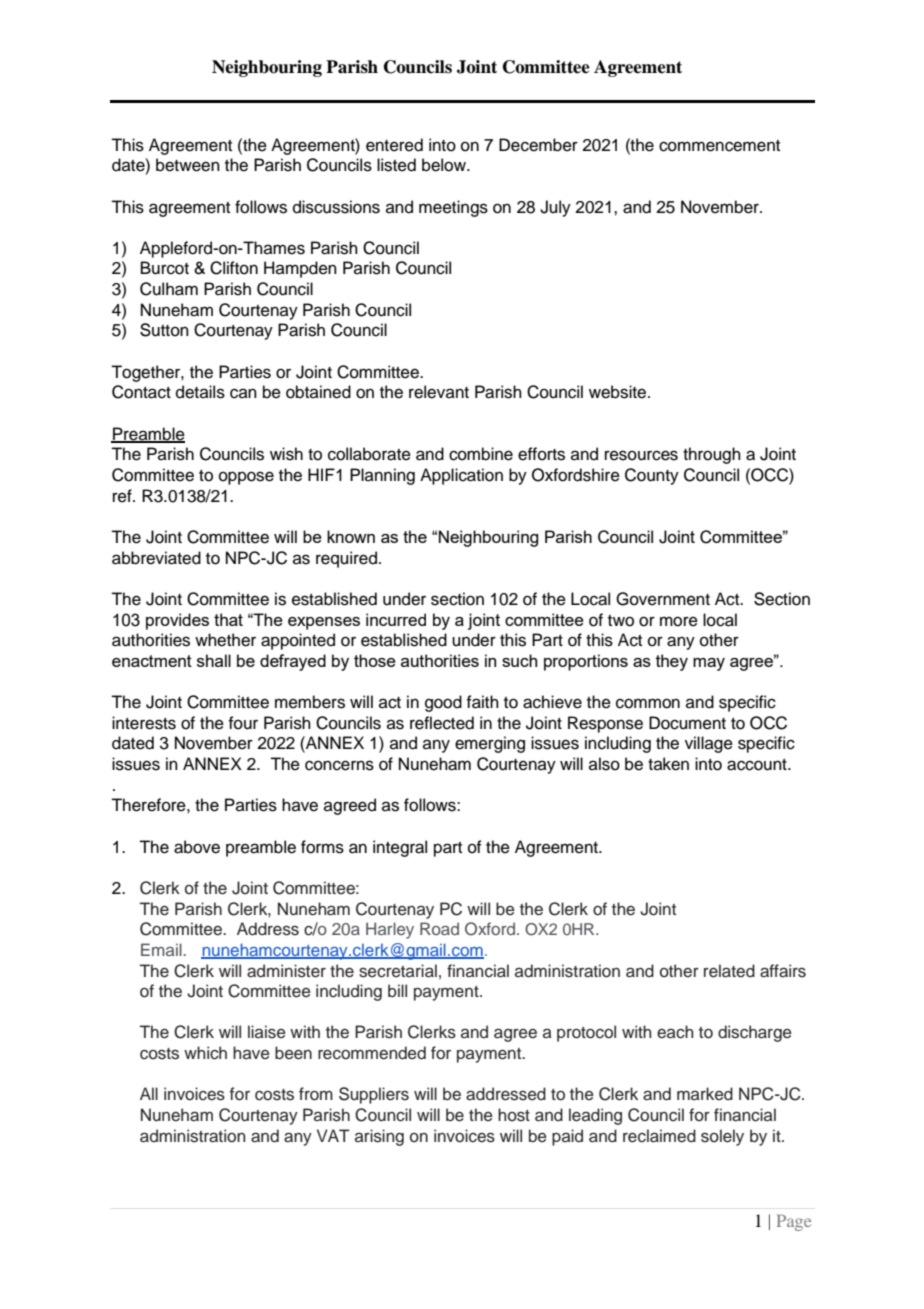 Image resolution: width=924 pixels, height=1309 pixels. Describe the element at coordinates (445, 165) in the document. I see `below` at that location.
